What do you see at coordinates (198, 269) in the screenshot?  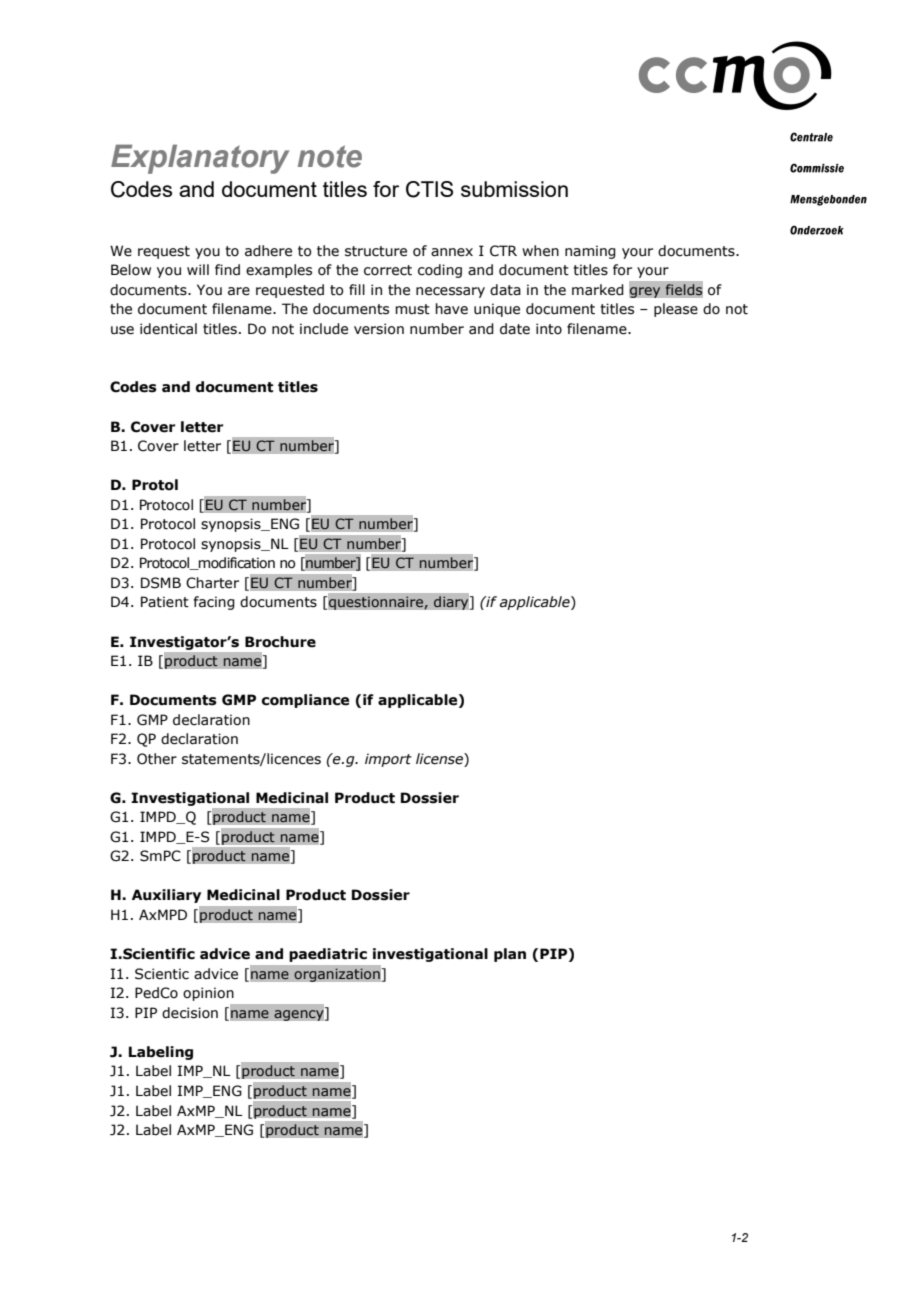 I see `will` at bounding box center [198, 269].
